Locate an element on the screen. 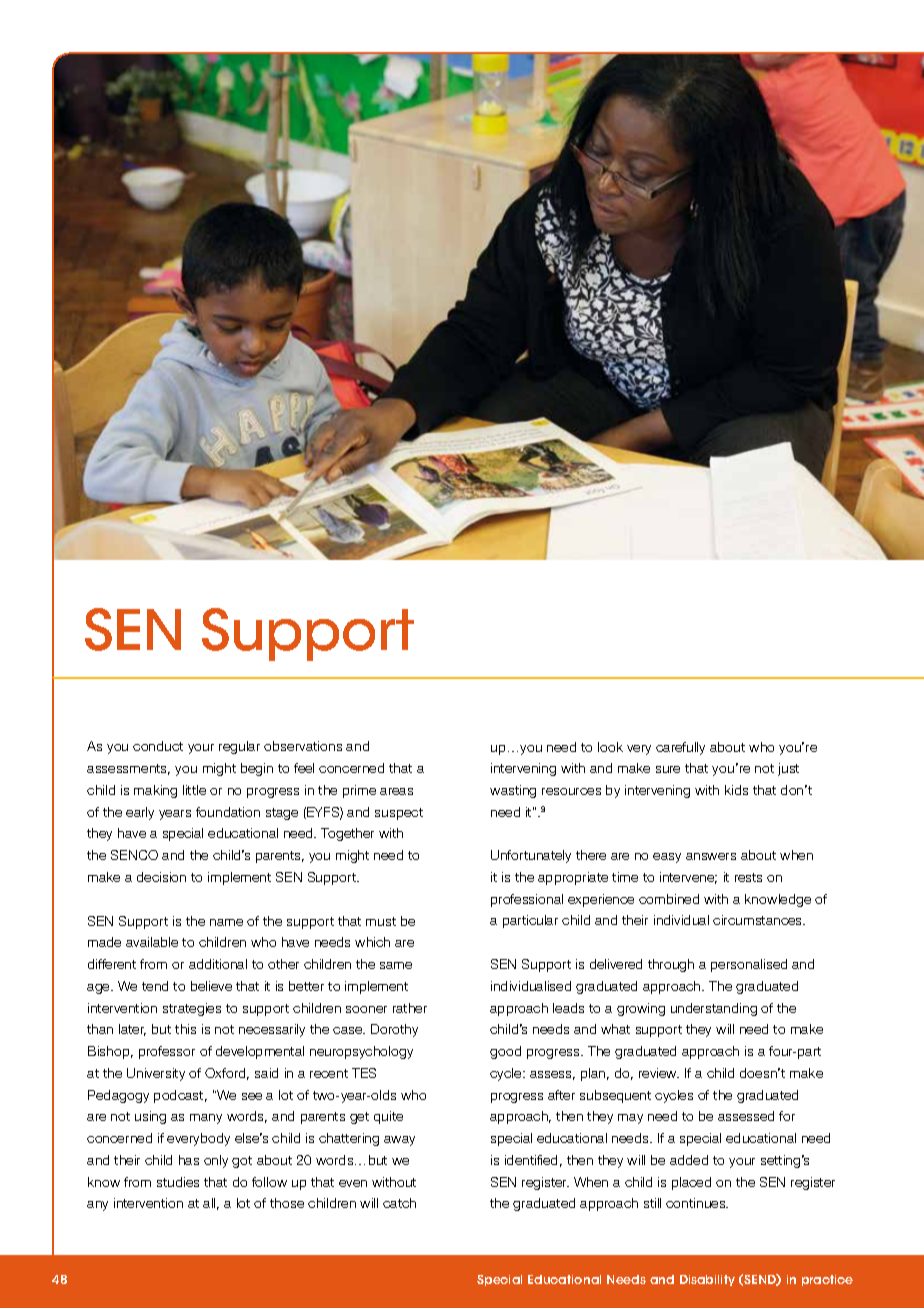  away is located at coordinates (399, 1141).
